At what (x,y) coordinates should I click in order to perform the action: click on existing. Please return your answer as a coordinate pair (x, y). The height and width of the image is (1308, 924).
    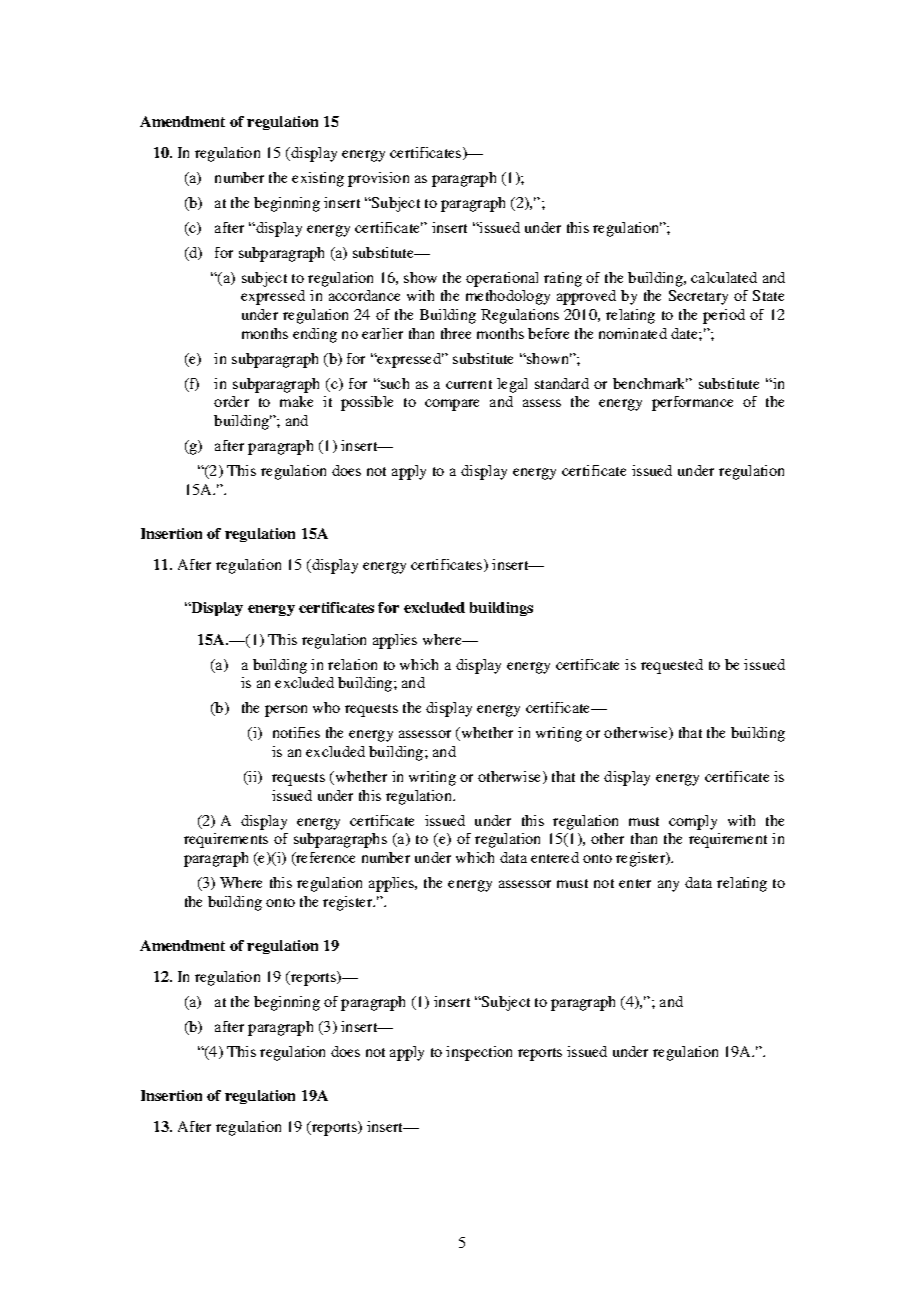
    Looking at the image, I should click on (318, 179).
